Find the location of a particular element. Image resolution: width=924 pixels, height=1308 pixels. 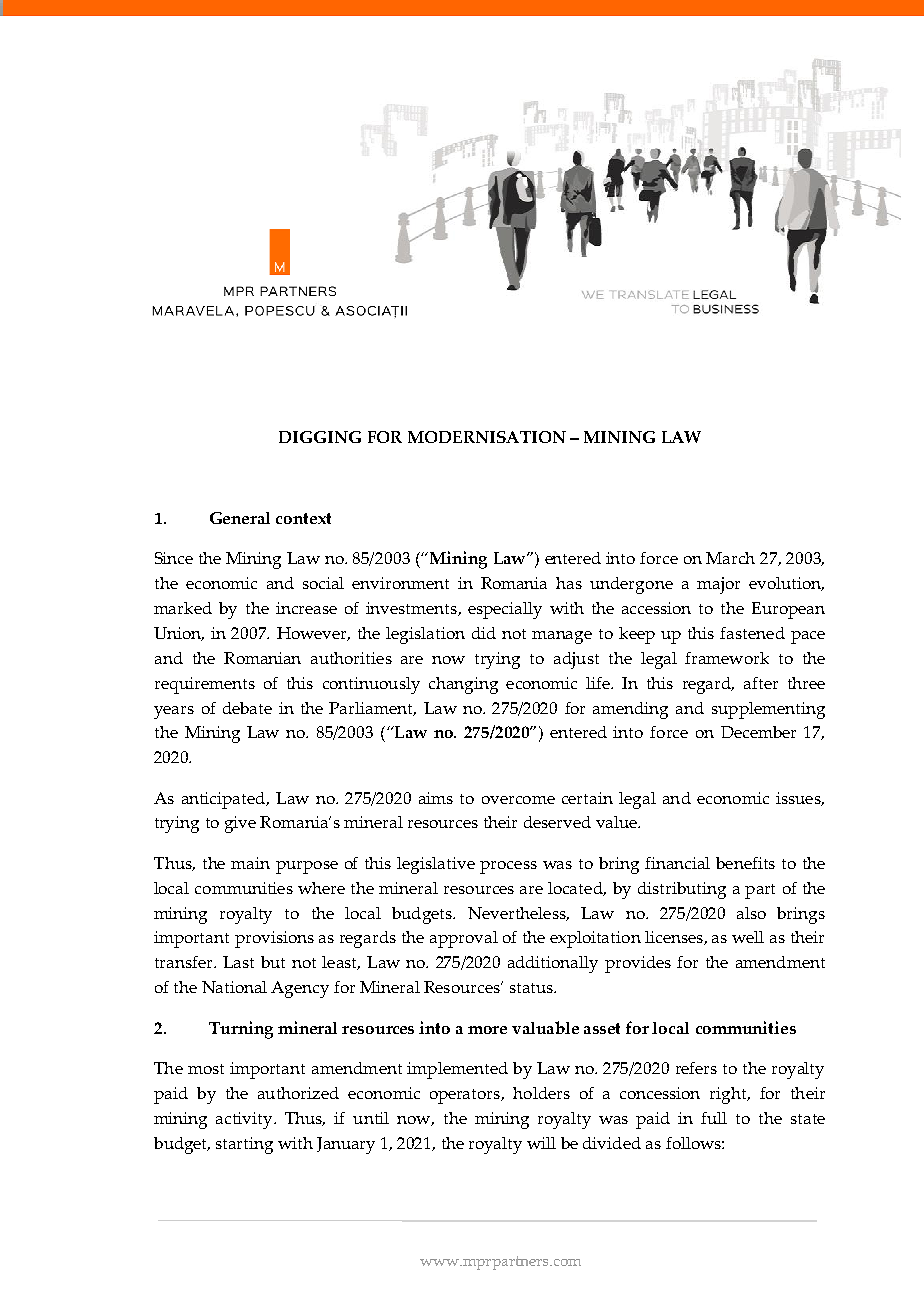

operators is located at coordinates (466, 1096).
